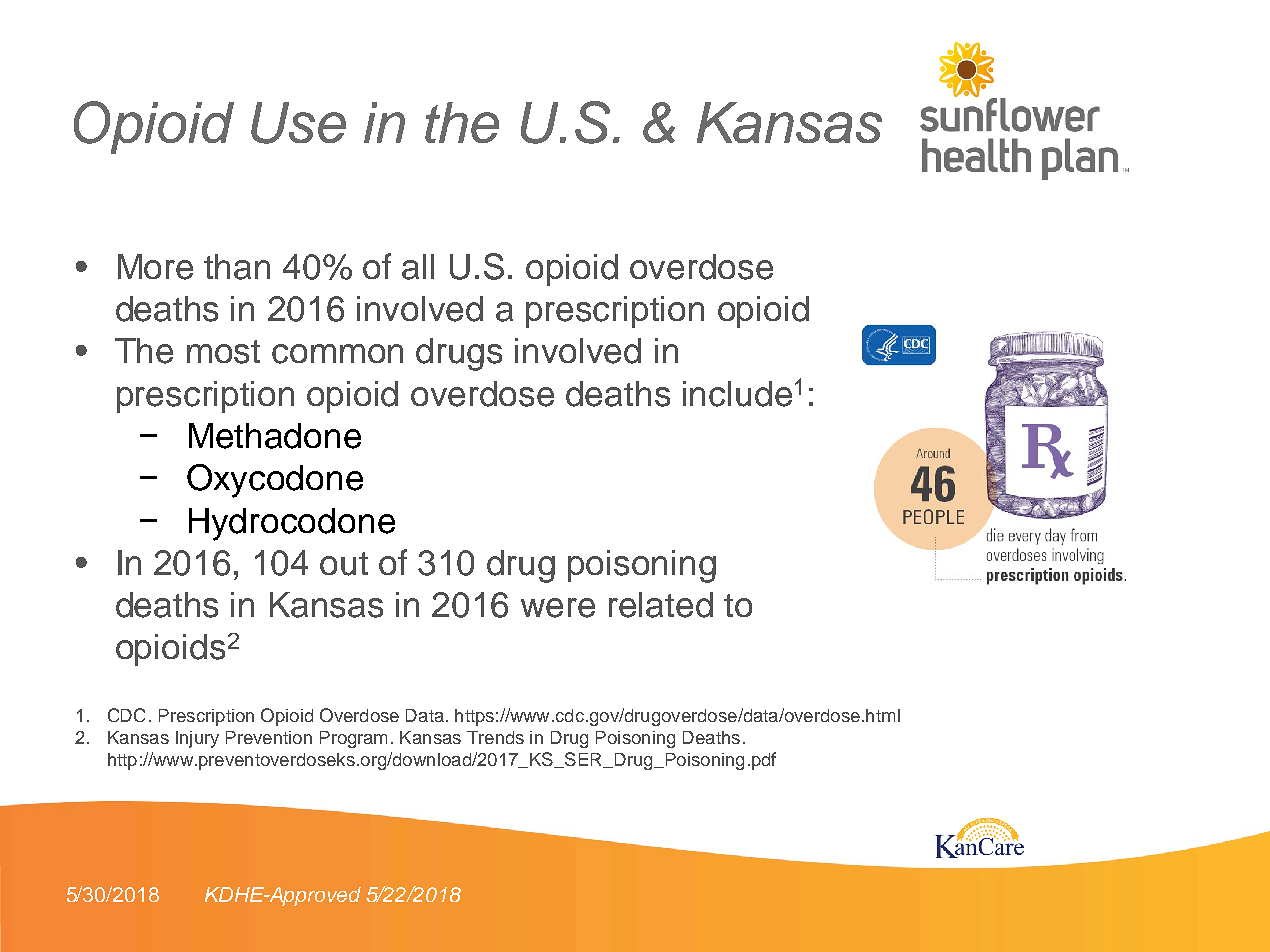 This screenshot has height=952, width=1270. What do you see at coordinates (275, 436) in the screenshot?
I see `Methadone` at bounding box center [275, 436].
